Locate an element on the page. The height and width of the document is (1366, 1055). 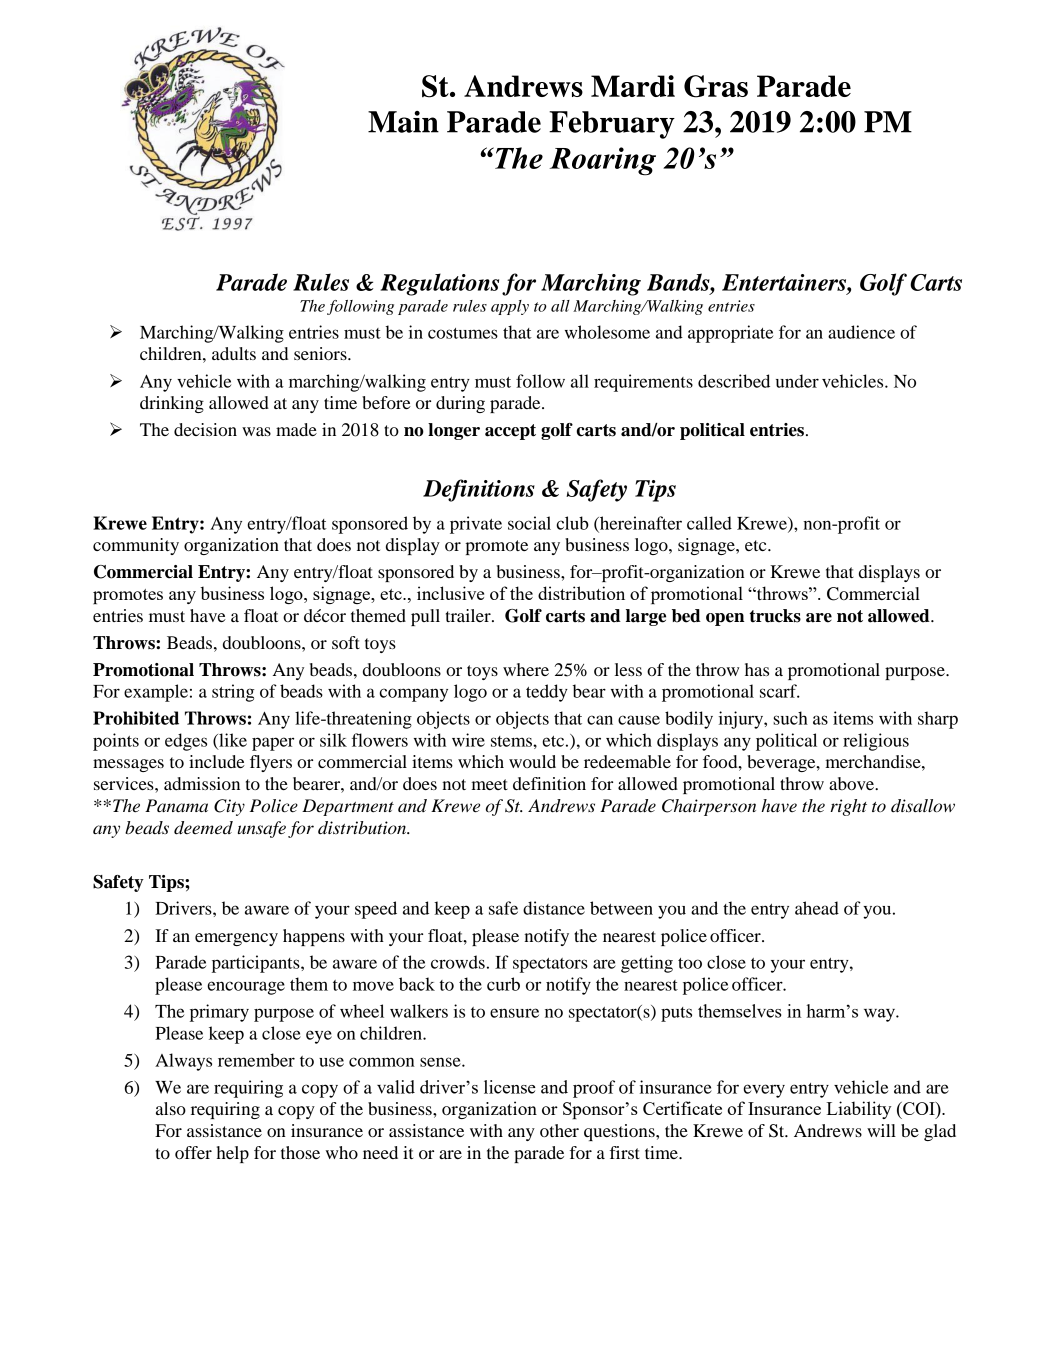
trailer is located at coordinates (469, 615).
